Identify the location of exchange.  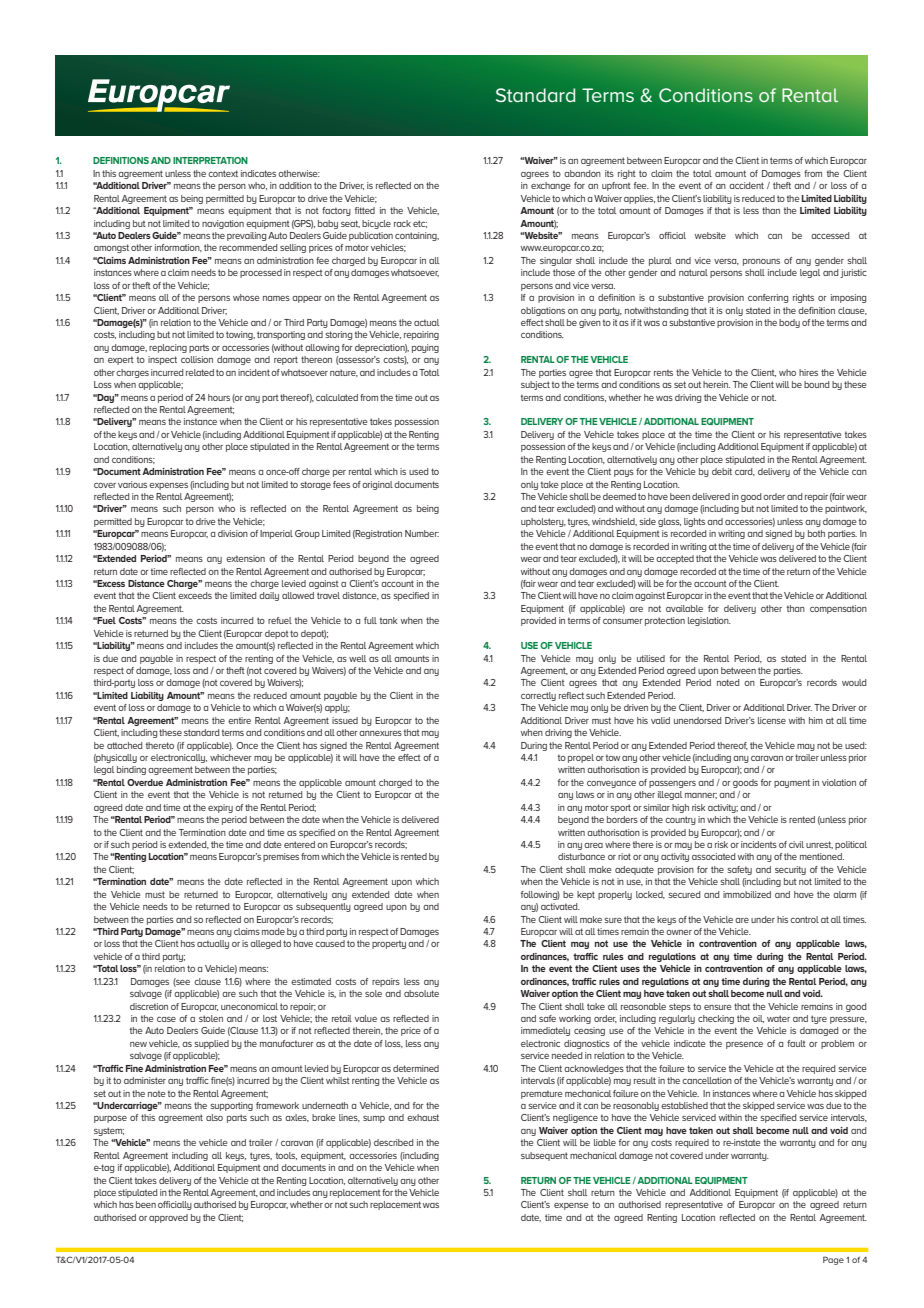
(550, 186).
